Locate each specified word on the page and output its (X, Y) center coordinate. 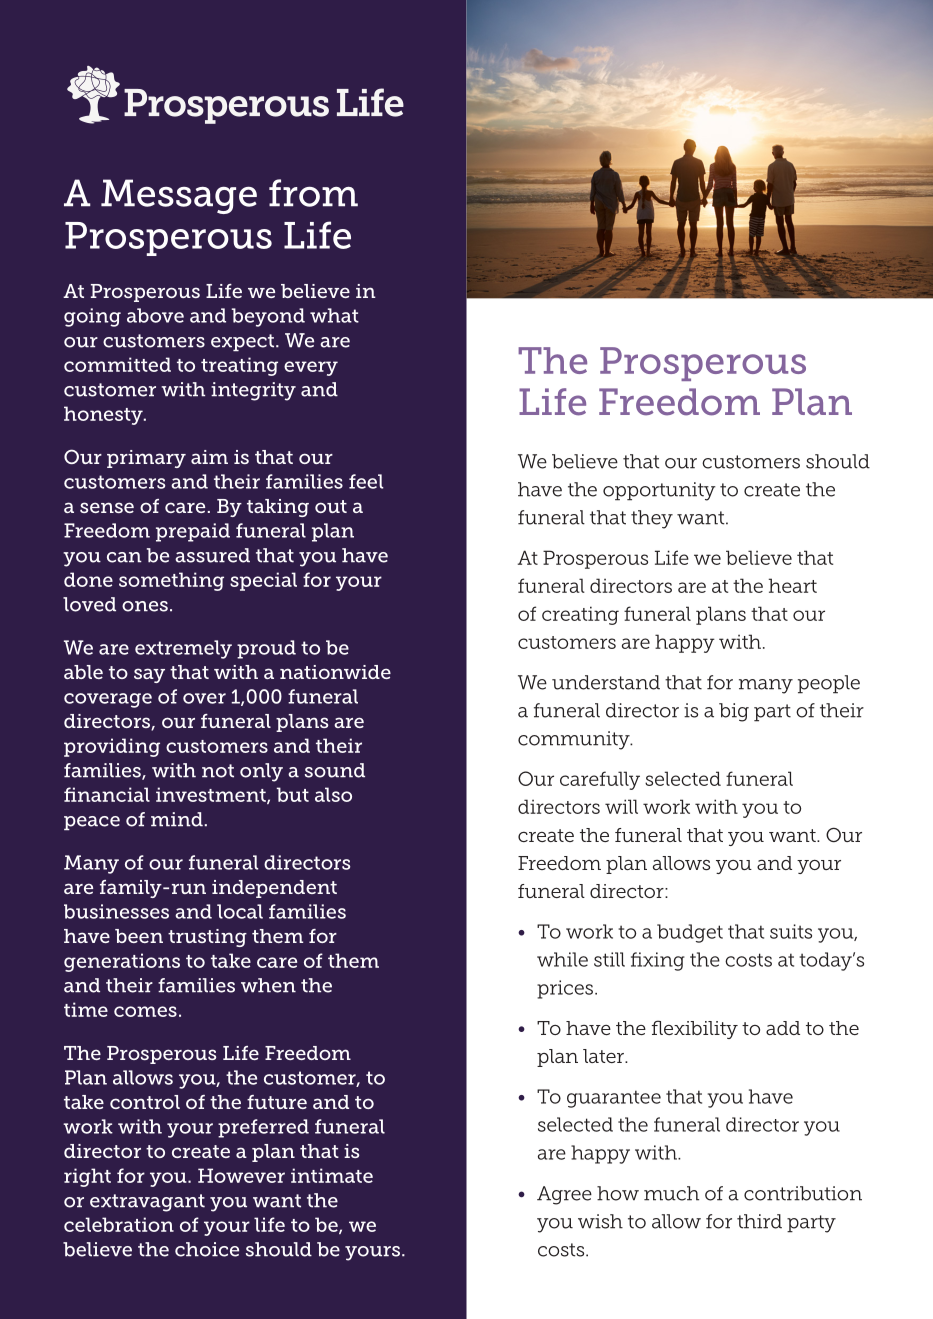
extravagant (147, 1203)
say (149, 675)
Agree (564, 1195)
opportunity (659, 491)
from (313, 193)
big (734, 712)
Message (179, 196)
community (575, 740)
